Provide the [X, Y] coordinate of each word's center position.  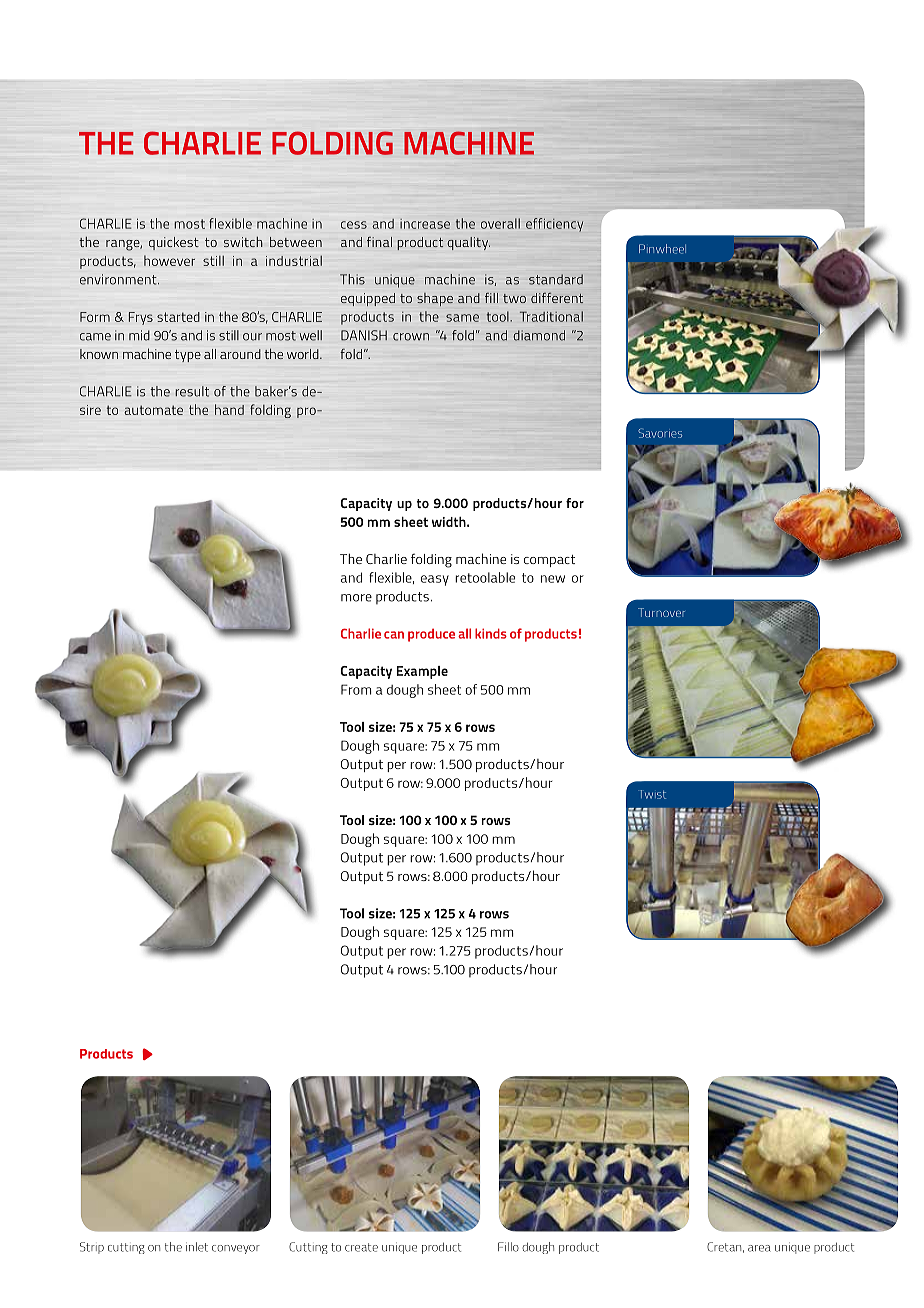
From [356, 689]
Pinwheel [662, 249]
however [169, 260]
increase [425, 224]
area [759, 1248]
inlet [197, 1247]
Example [422, 672]
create [361, 1247]
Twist [653, 794]
